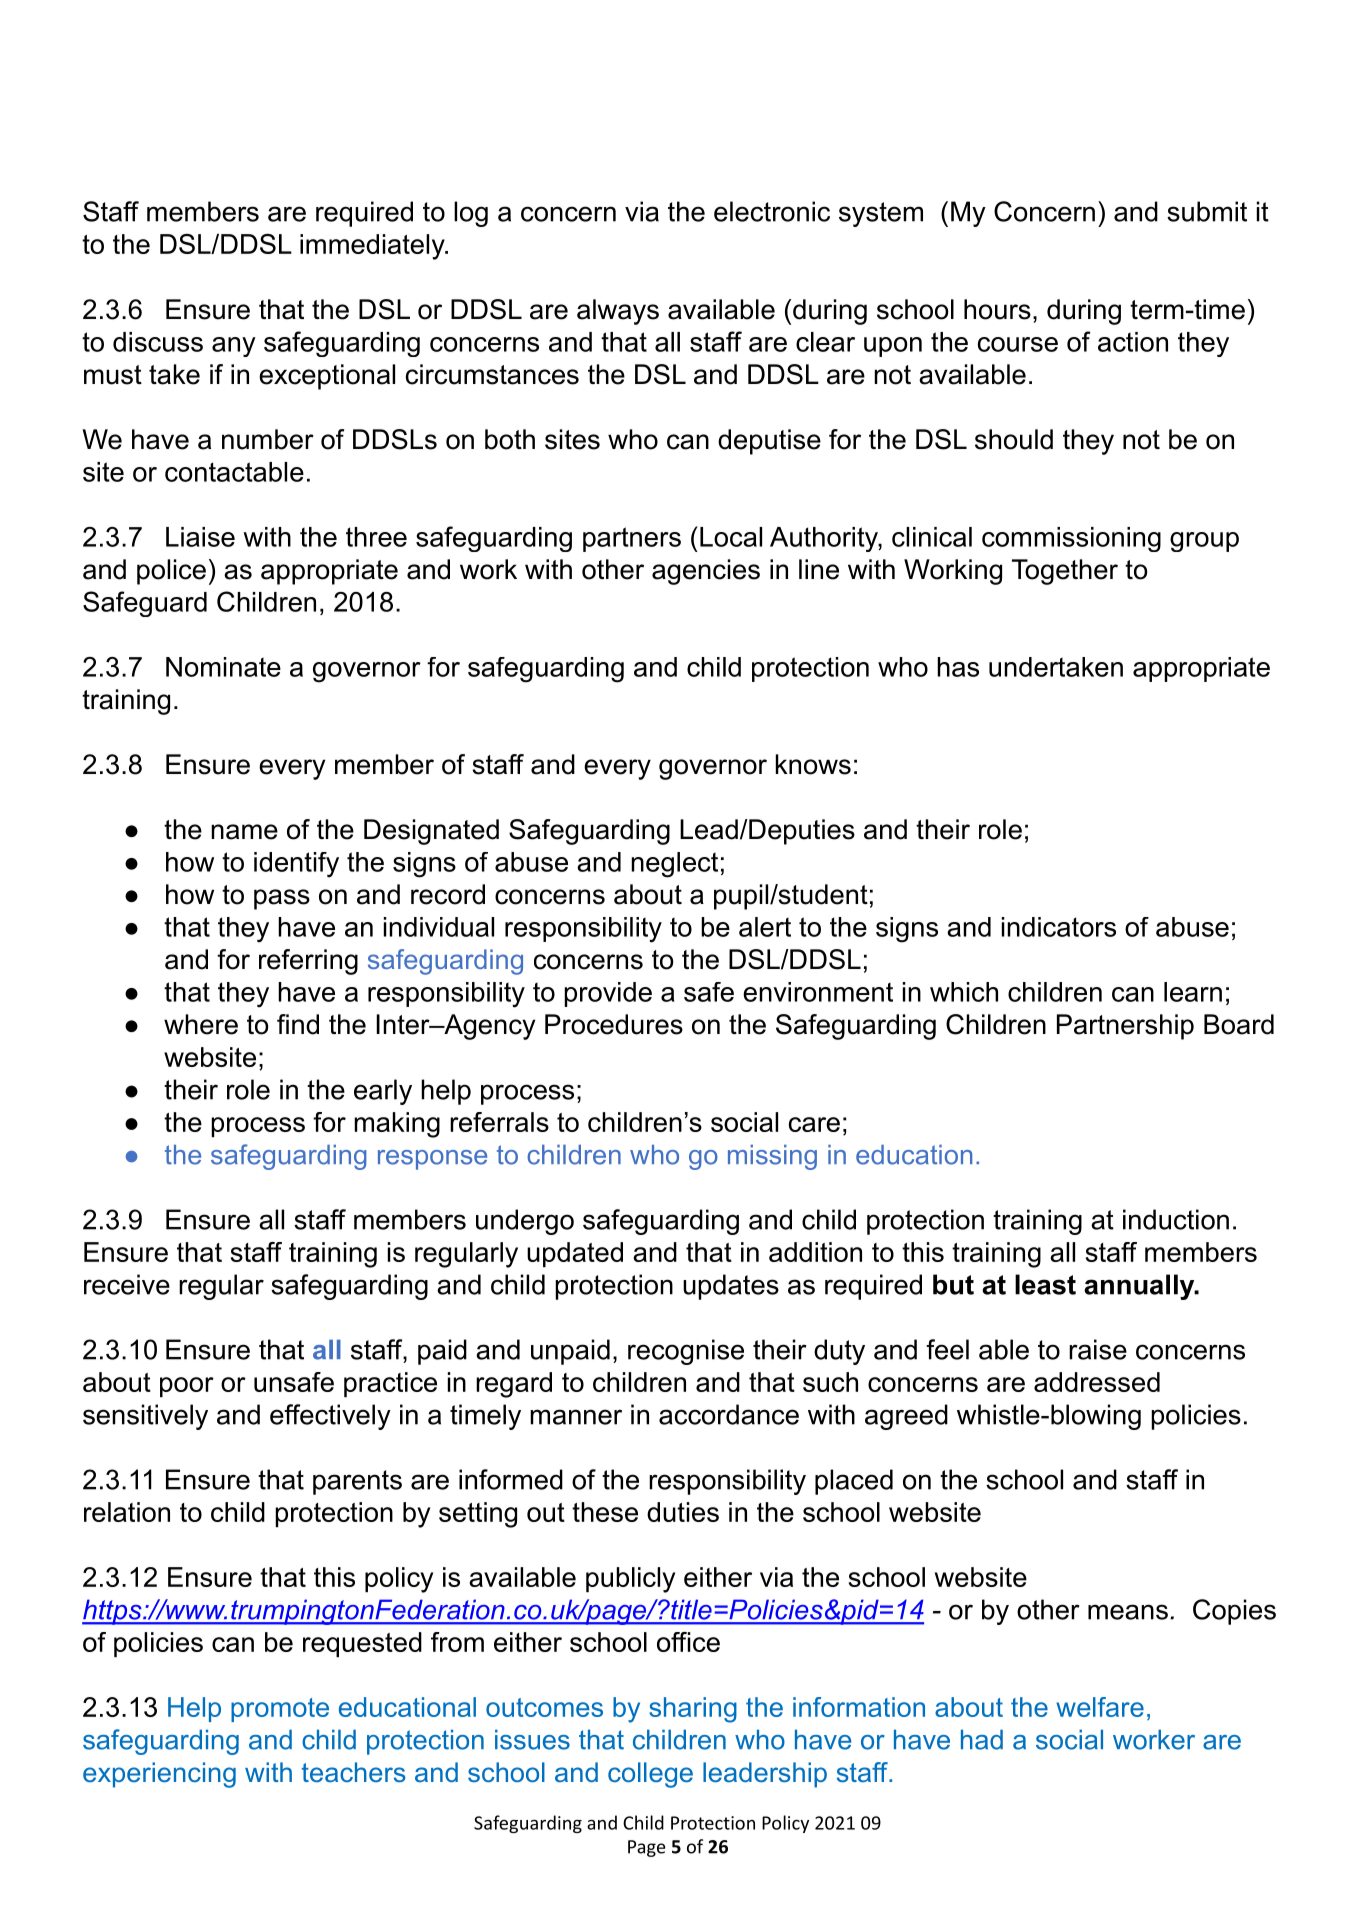 This image has height=1921, width=1360. What do you see at coordinates (1193, 992) in the image?
I see `learn` at bounding box center [1193, 992].
